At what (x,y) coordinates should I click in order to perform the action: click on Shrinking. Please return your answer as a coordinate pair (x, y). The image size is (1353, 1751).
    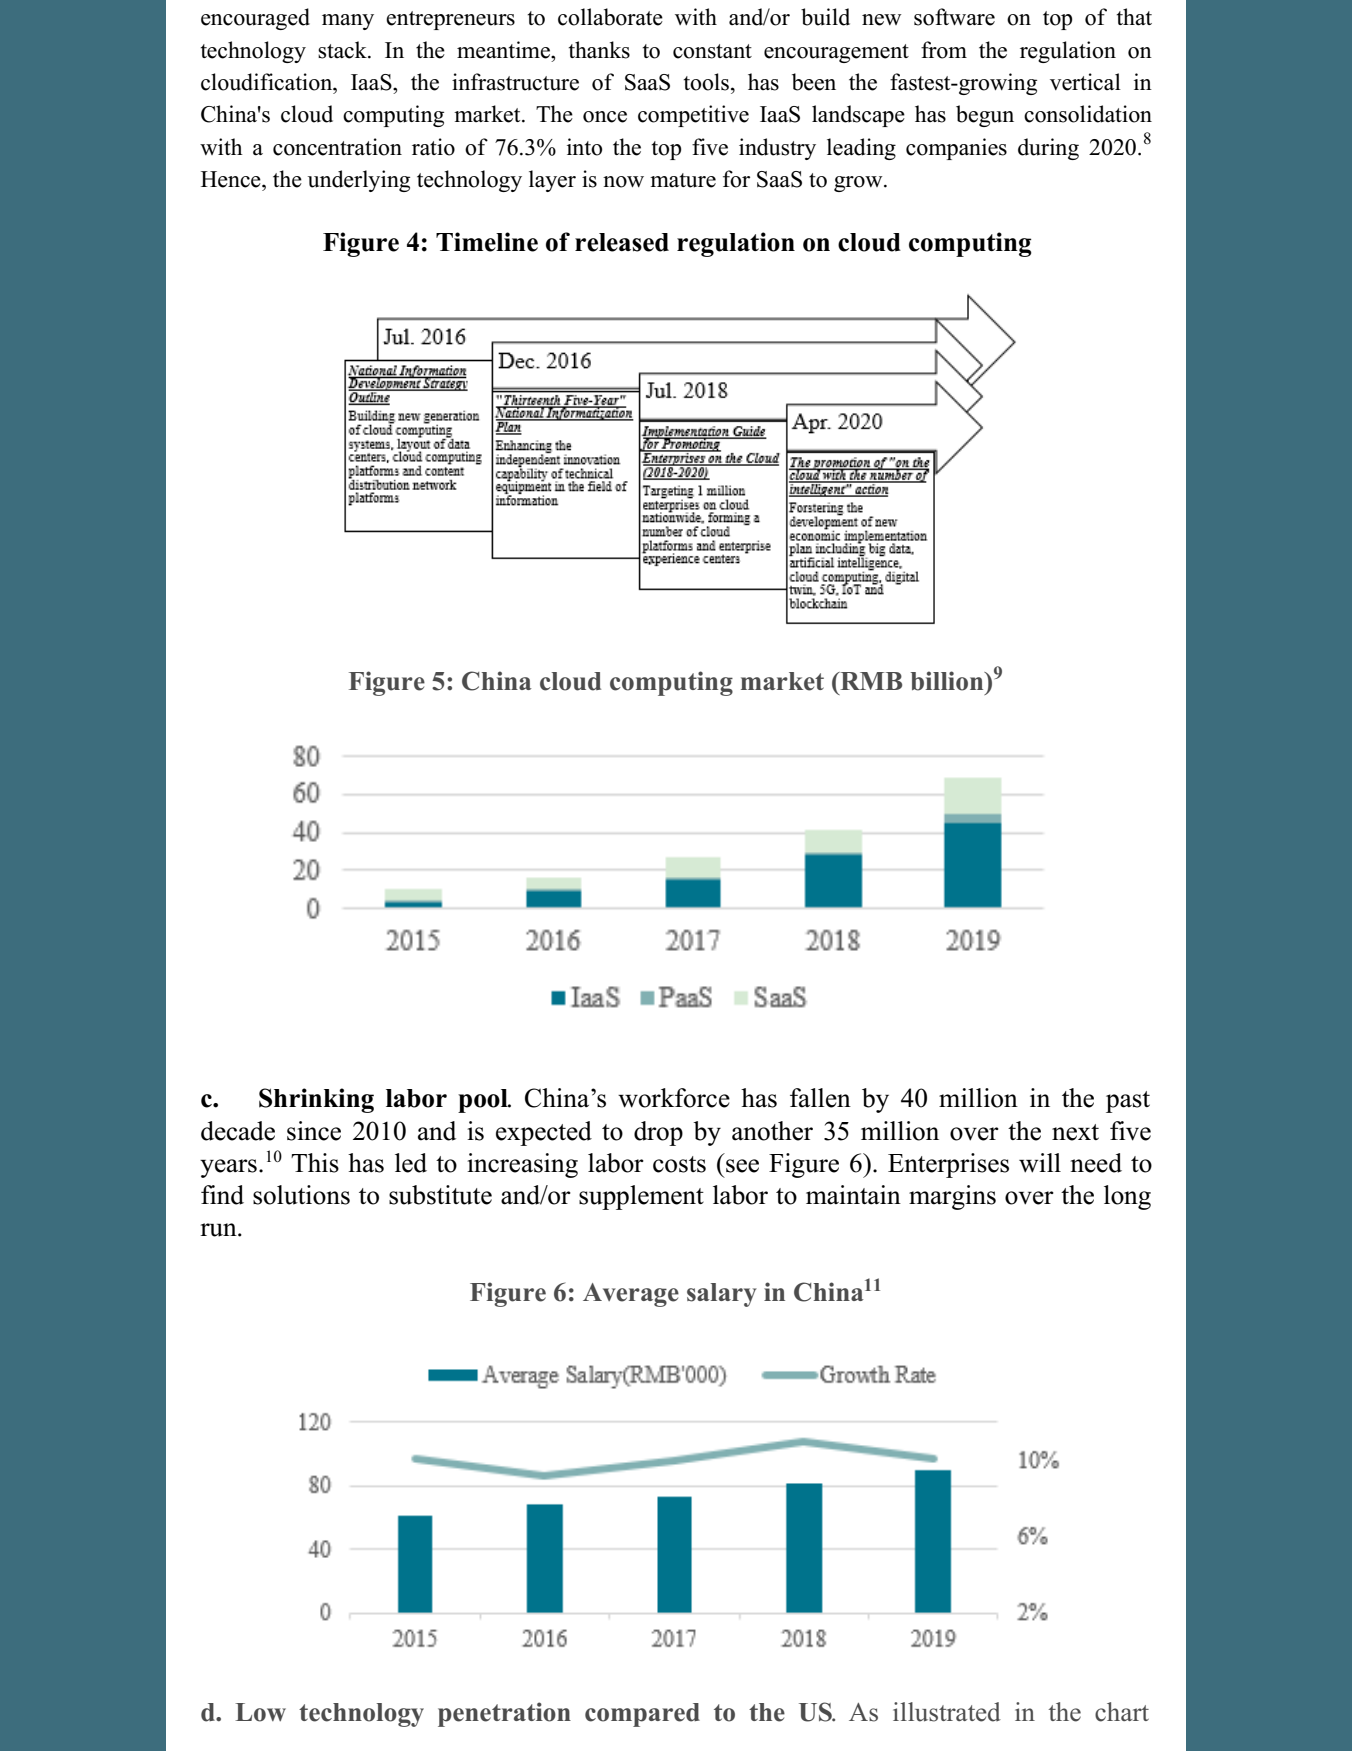
    Looking at the image, I should click on (316, 1100).
